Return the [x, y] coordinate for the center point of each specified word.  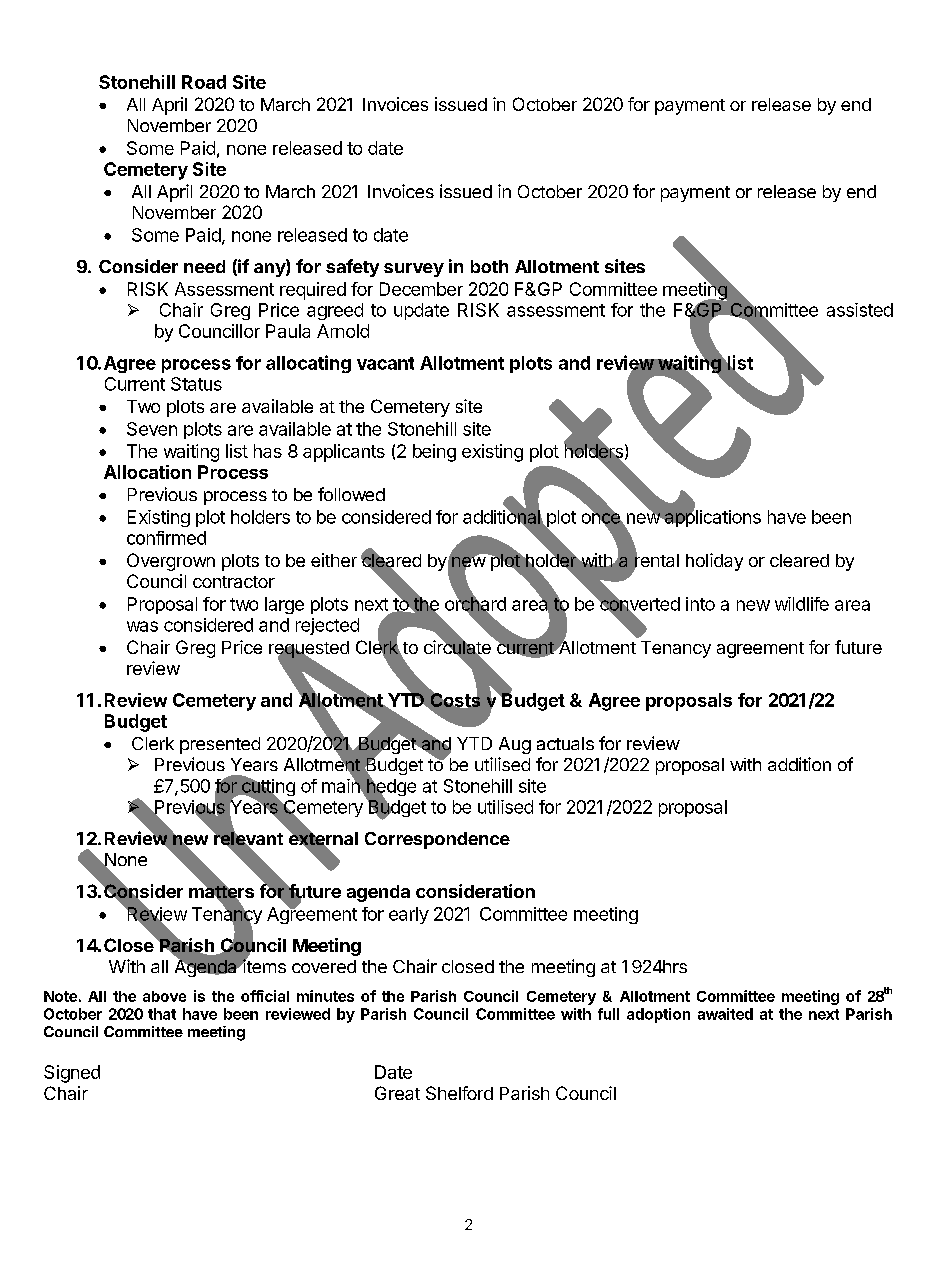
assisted [860, 310]
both [489, 266]
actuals [565, 743]
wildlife [802, 604]
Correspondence [437, 840]
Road [204, 82]
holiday [714, 562]
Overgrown [171, 562]
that [162, 1014]
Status [196, 384]
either [334, 560]
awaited [725, 1014]
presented [220, 745]
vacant [385, 363]
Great [397, 1093]
